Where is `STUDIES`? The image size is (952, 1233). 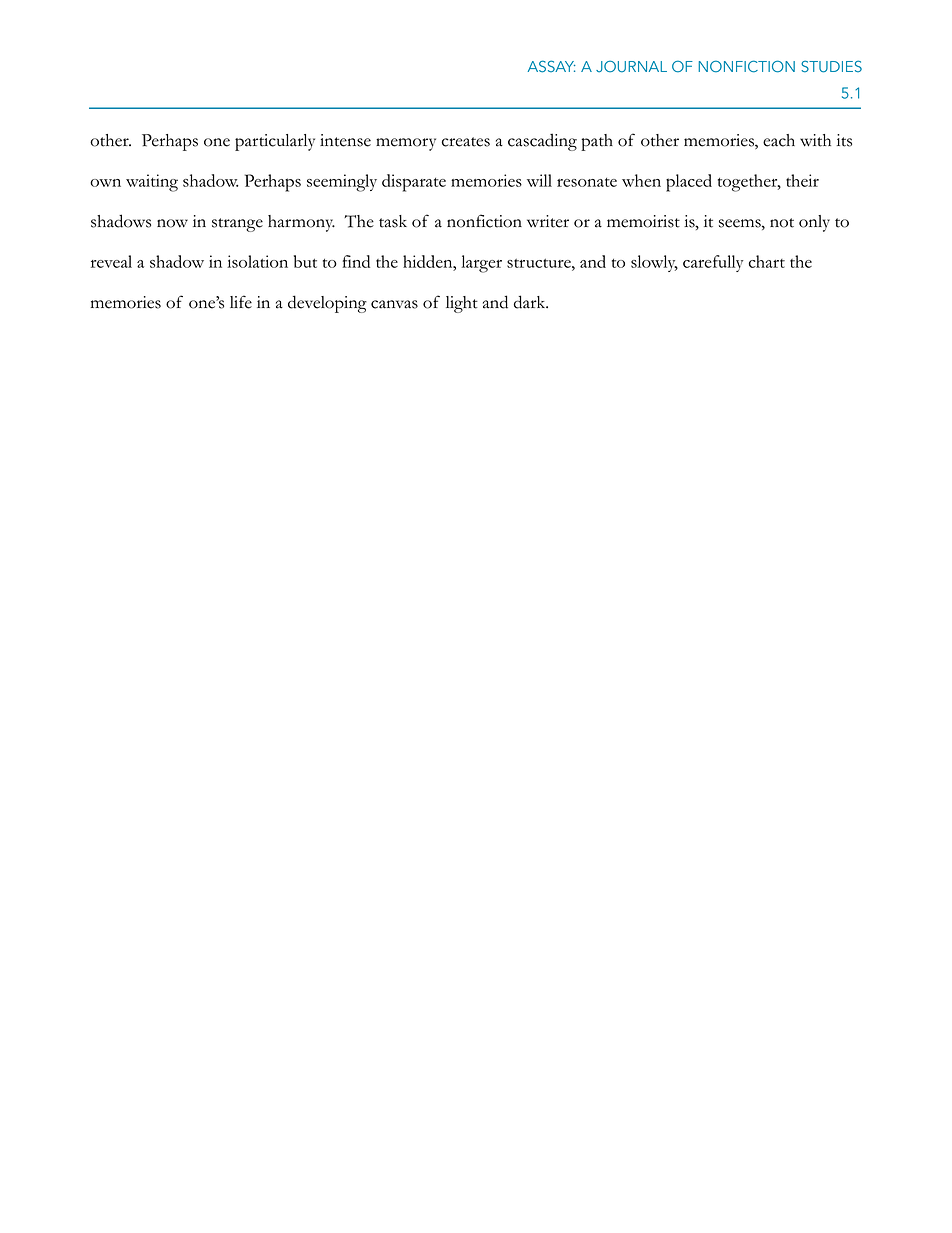 STUDIES is located at coordinates (831, 66).
